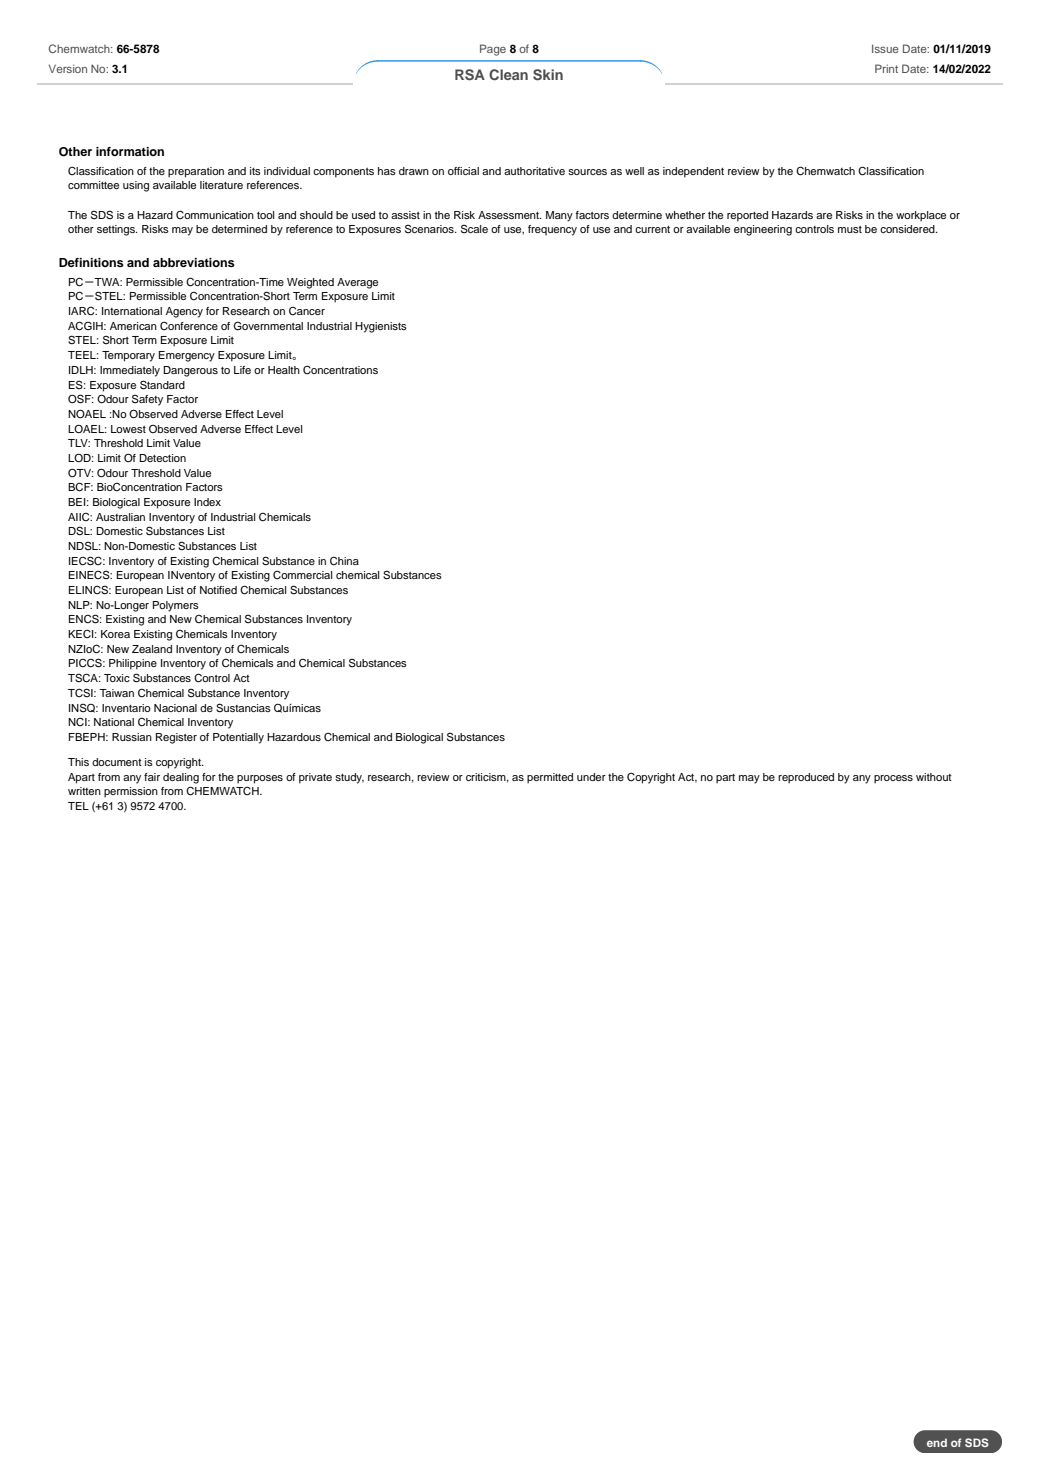 The width and height of the screenshot is (1041, 1474). What do you see at coordinates (508, 75) in the screenshot?
I see `Clean` at bounding box center [508, 75].
